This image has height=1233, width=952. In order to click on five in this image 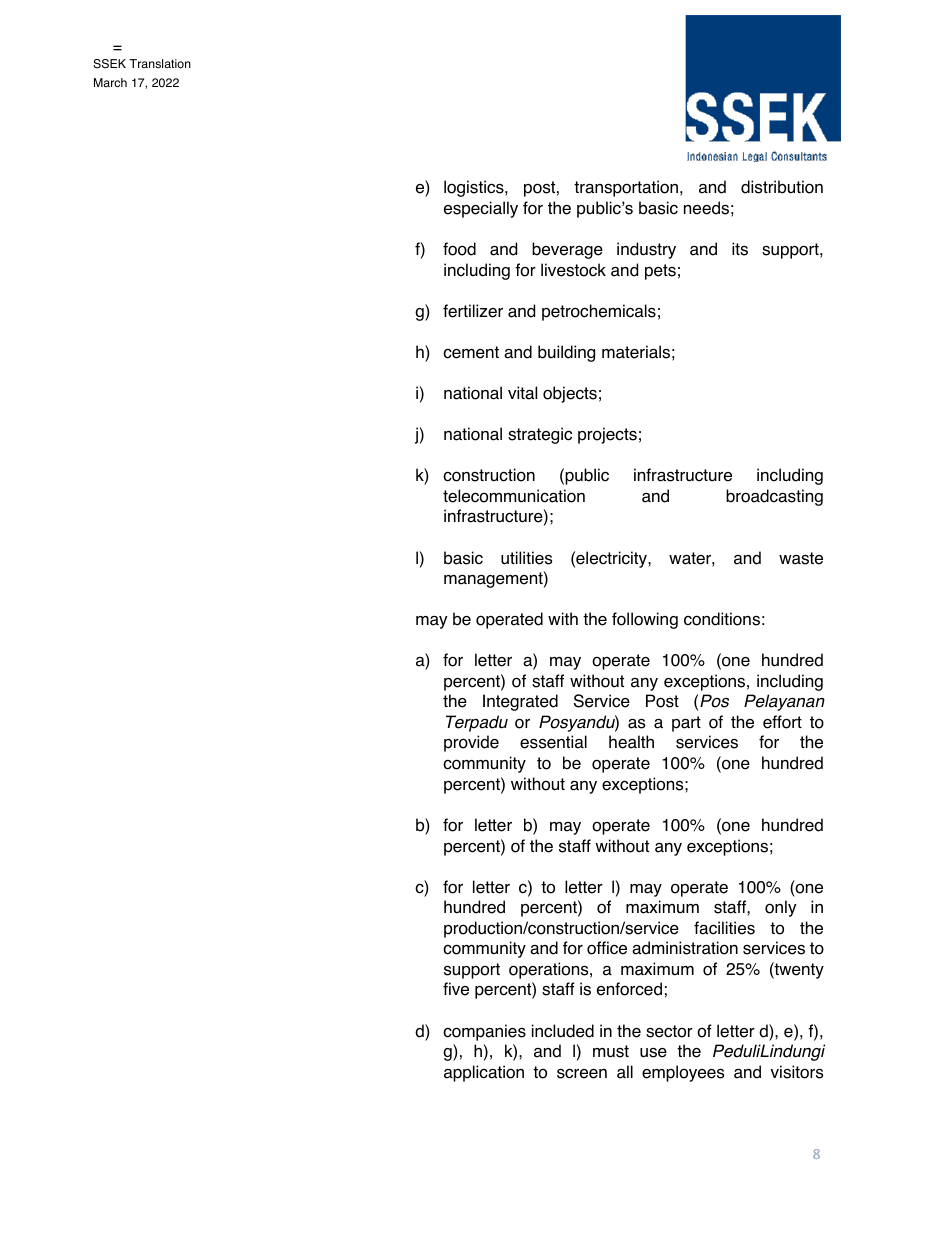, I will do `click(456, 989)`.
